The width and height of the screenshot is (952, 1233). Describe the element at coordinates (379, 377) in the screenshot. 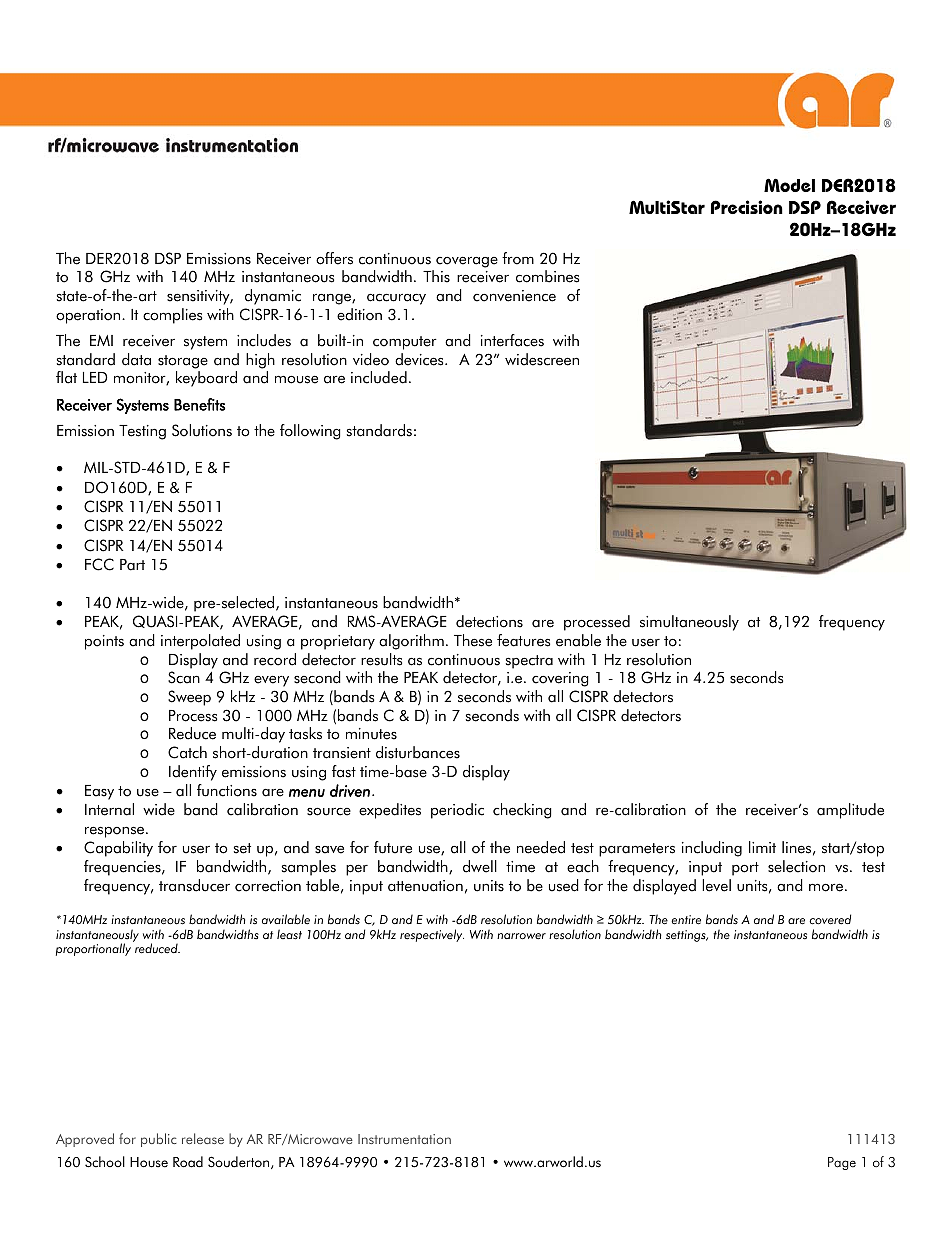

I see `included` at that location.
